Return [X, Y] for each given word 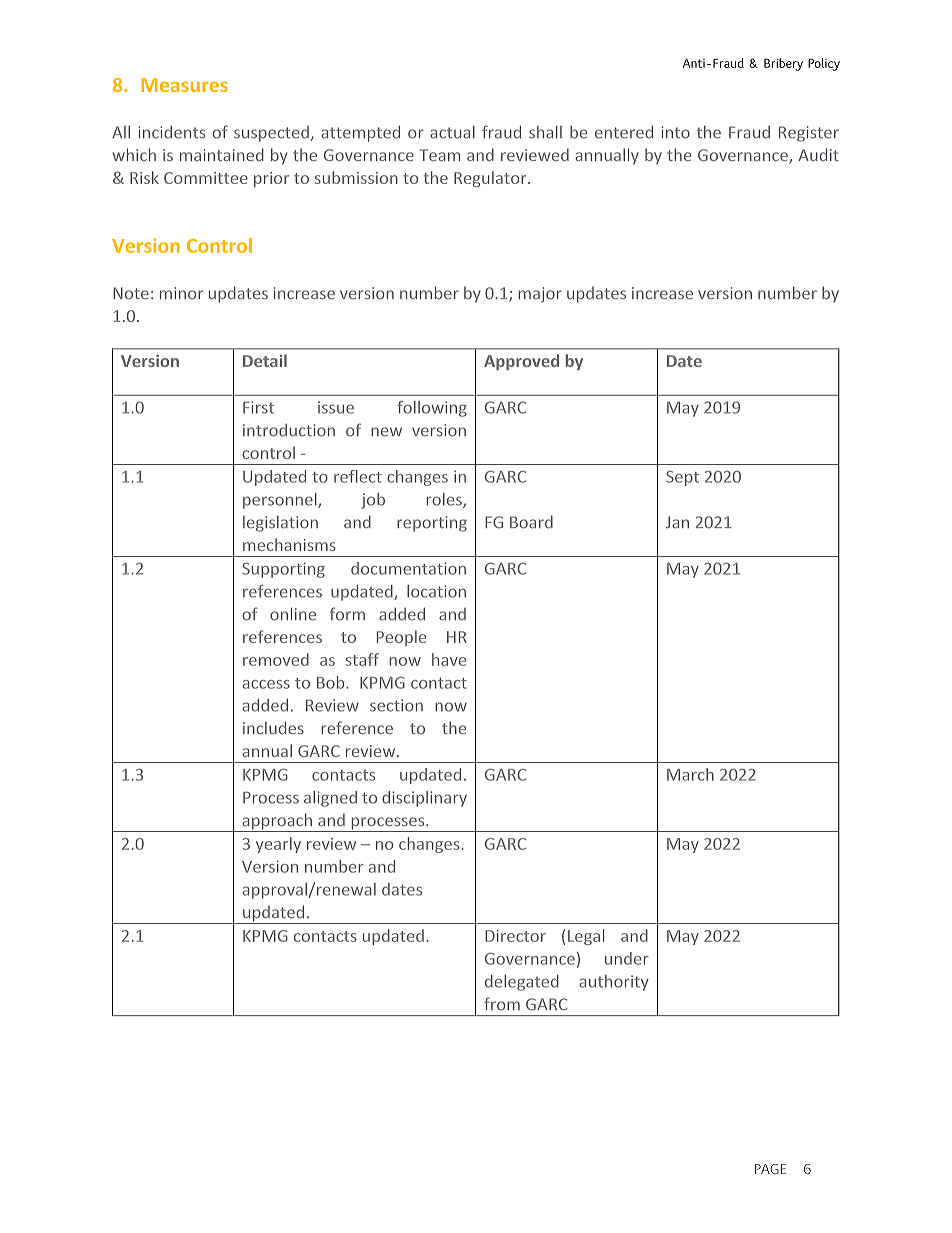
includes [273, 727]
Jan [677, 522]
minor [181, 293]
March [690, 774]
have [449, 659]
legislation [280, 523]
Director [515, 936]
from [502, 1004]
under [627, 958]
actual [452, 132]
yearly [278, 845]
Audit [818, 154]
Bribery [783, 64]
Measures [184, 85]
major [540, 295]
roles [445, 500]
